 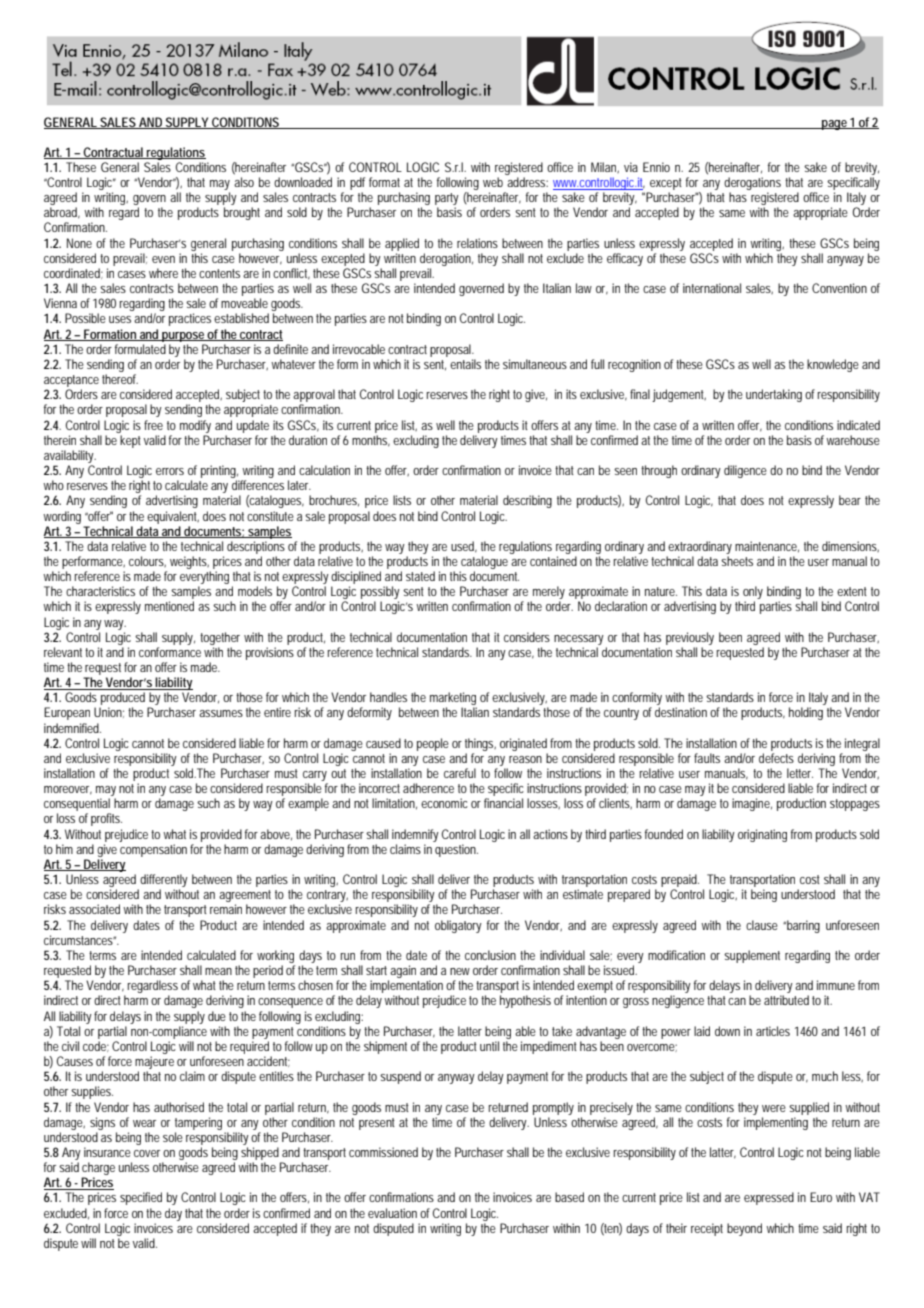 I want to click on abroad, so click(x=62, y=213).
